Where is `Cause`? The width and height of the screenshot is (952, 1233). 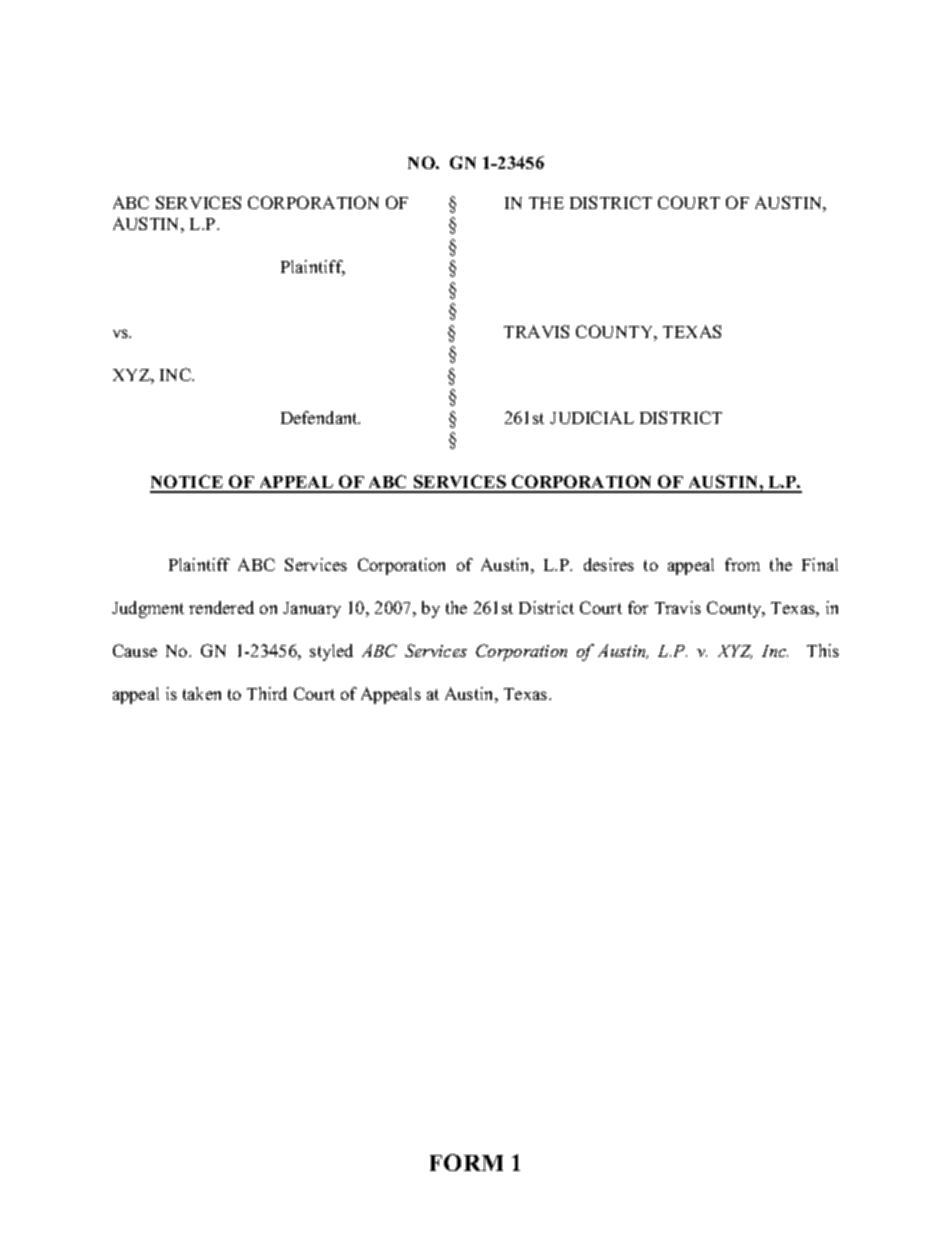 Cause is located at coordinates (135, 650).
